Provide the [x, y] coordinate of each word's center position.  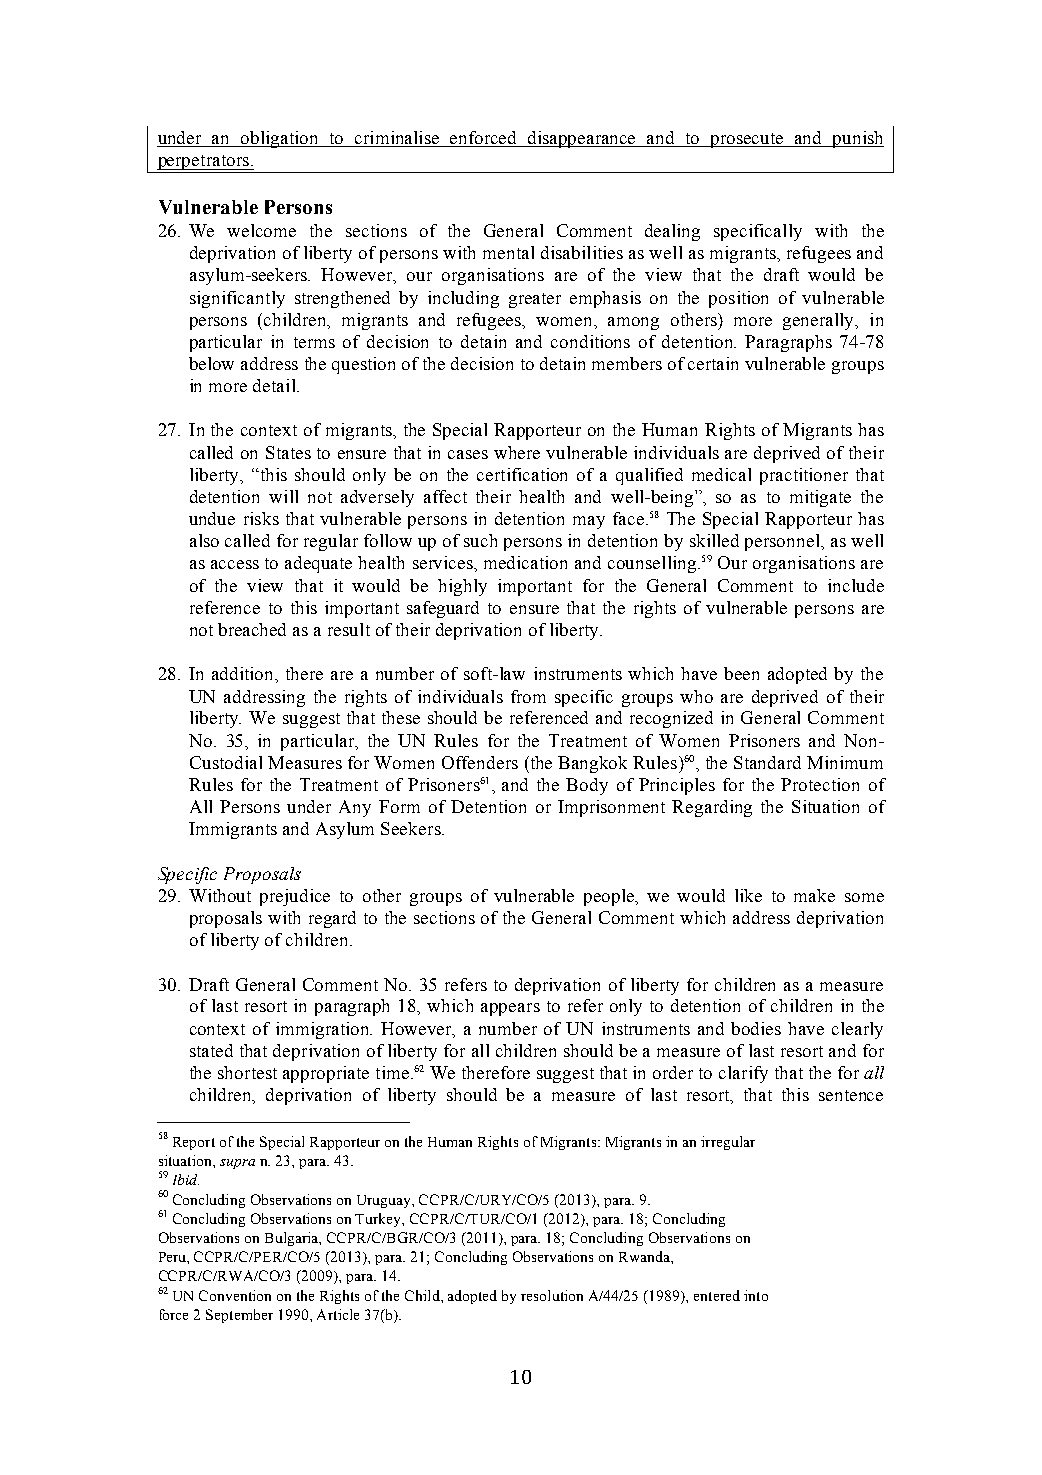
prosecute [747, 140]
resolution [552, 1295]
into [756, 1295]
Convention [235, 1295]
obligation [280, 139]
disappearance [582, 139]
